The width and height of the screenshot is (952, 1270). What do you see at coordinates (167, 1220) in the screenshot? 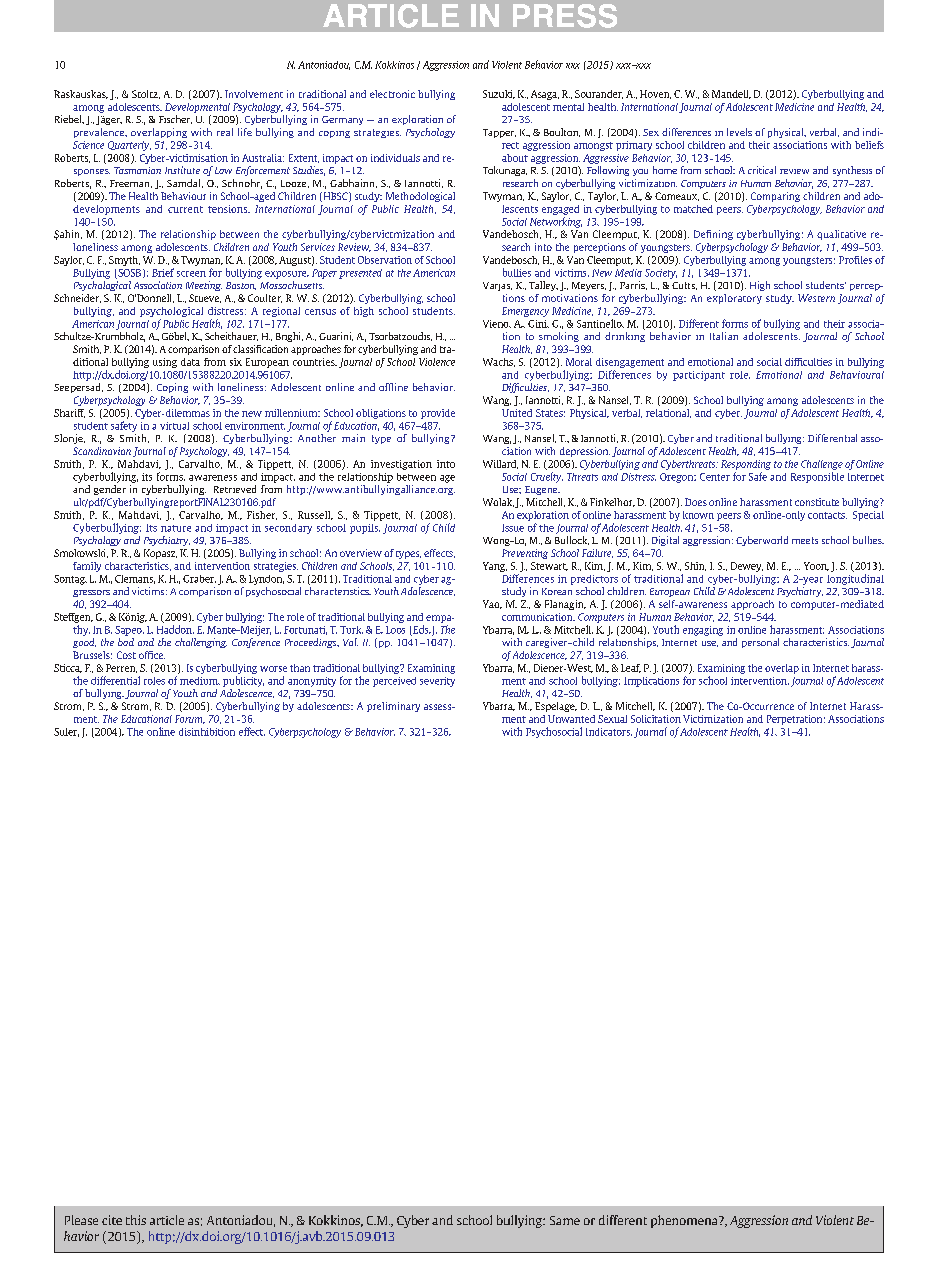
I see `article` at bounding box center [167, 1220].
